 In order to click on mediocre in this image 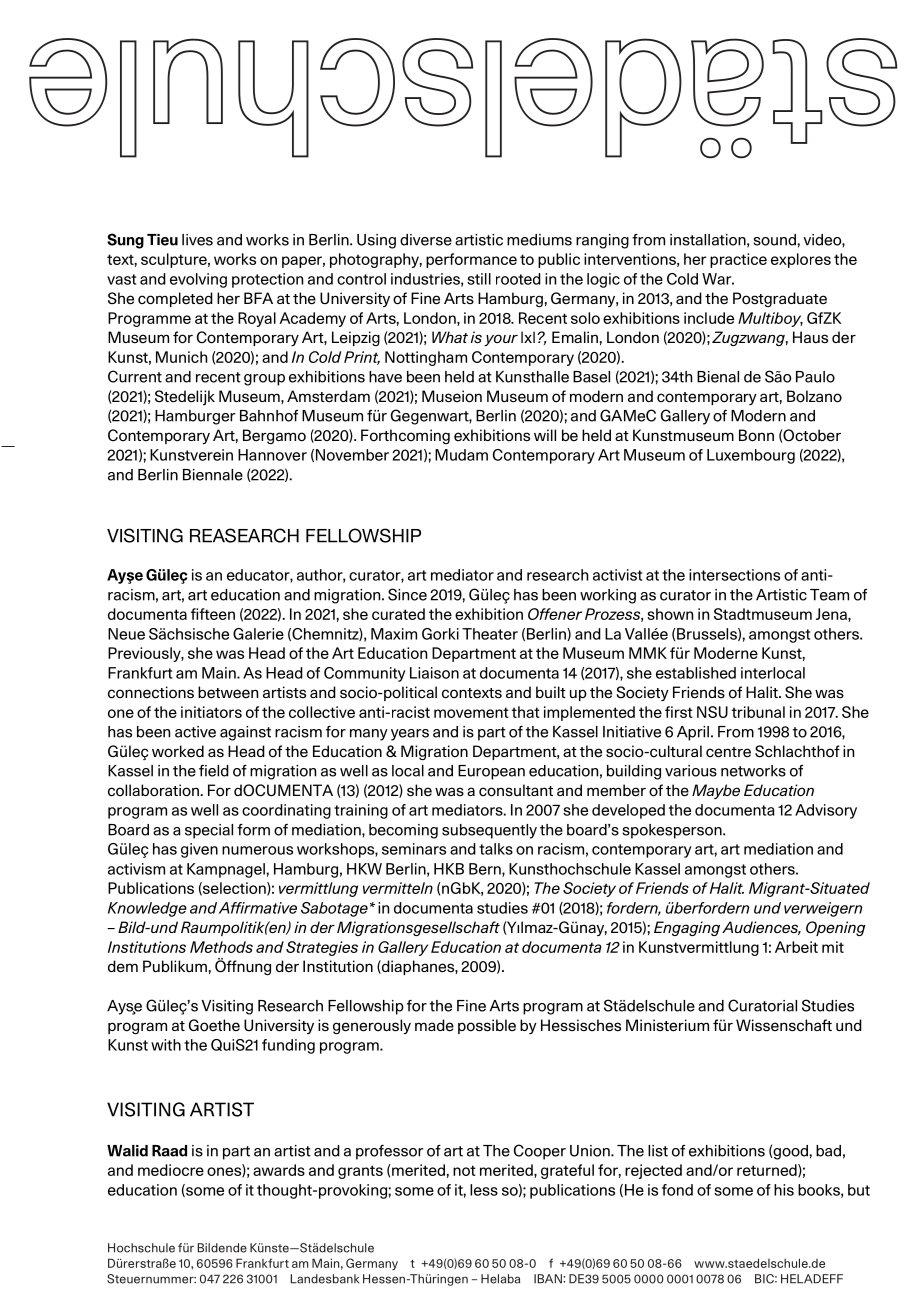, I will do `click(171, 1170)`.
